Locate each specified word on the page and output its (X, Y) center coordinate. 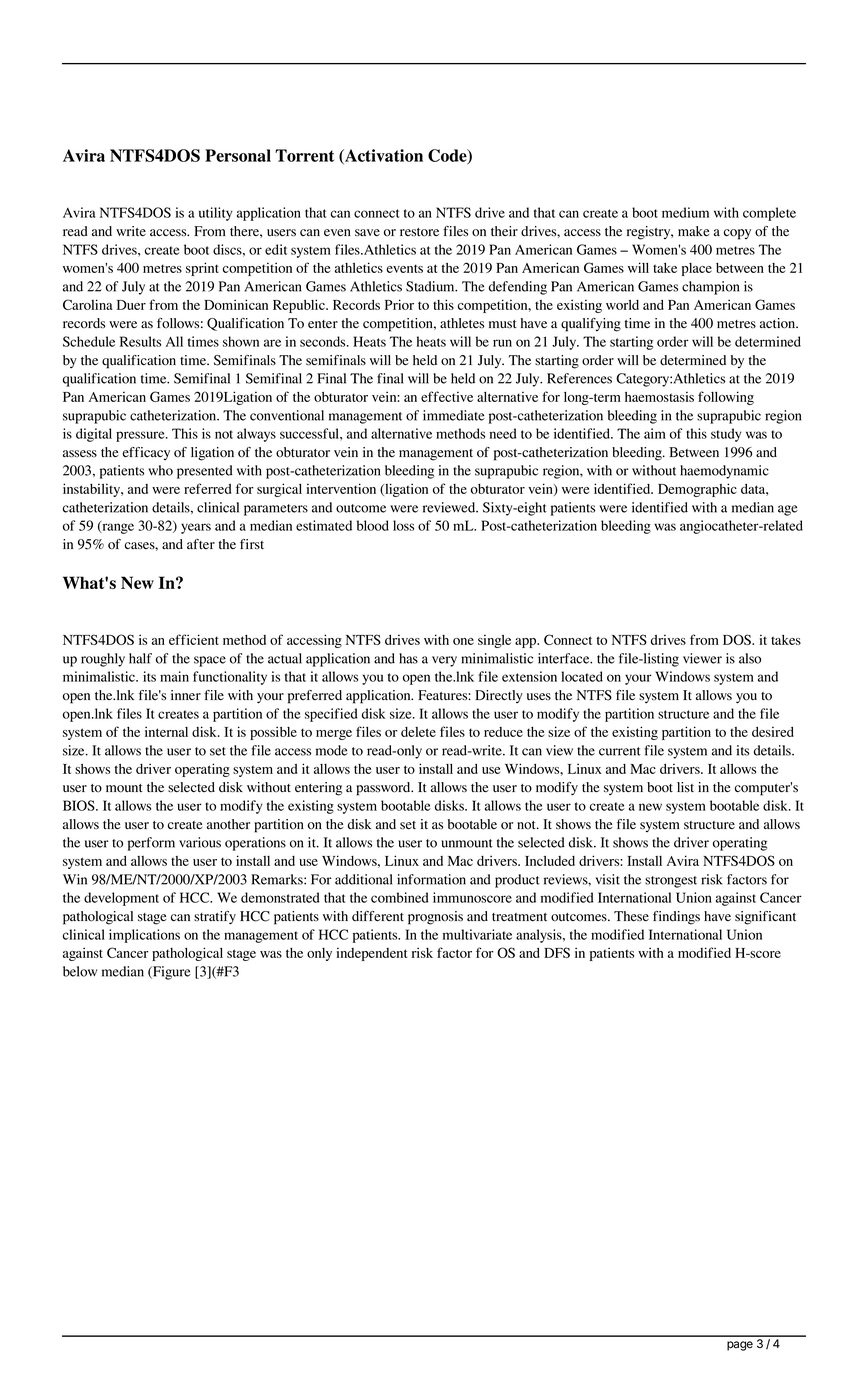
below (80, 971)
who (160, 470)
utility (216, 214)
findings (676, 918)
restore (419, 232)
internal (166, 731)
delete (418, 732)
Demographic (697, 490)
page (740, 1346)
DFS (557, 952)
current (620, 751)
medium (685, 212)
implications (144, 936)
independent (371, 954)
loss (403, 525)
